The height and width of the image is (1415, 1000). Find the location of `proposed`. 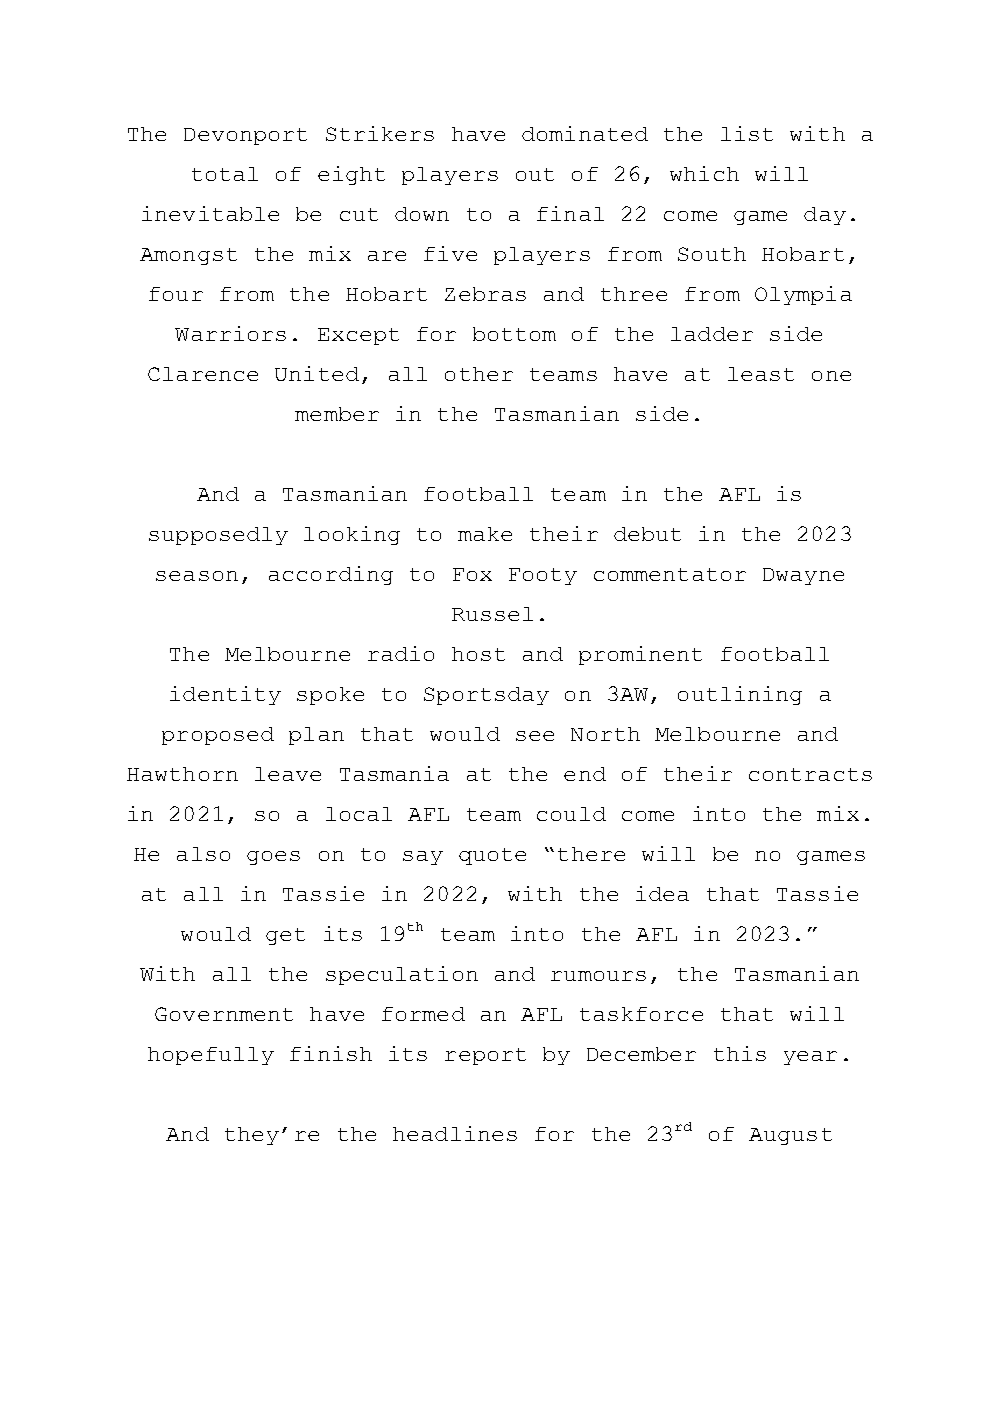

proposed is located at coordinates (218, 736).
